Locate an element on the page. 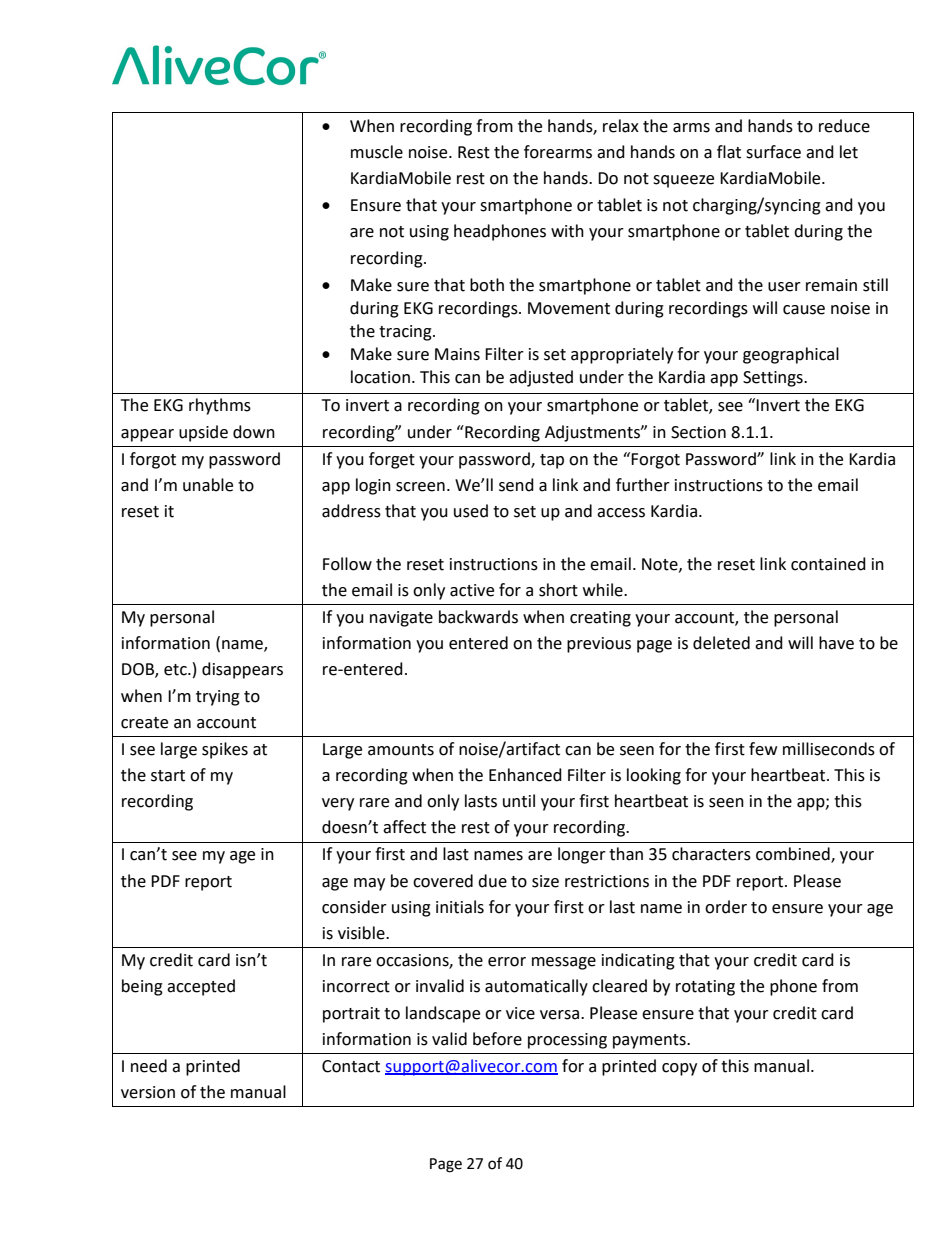 The height and width of the document is (1233, 952). surface is located at coordinates (773, 152).
